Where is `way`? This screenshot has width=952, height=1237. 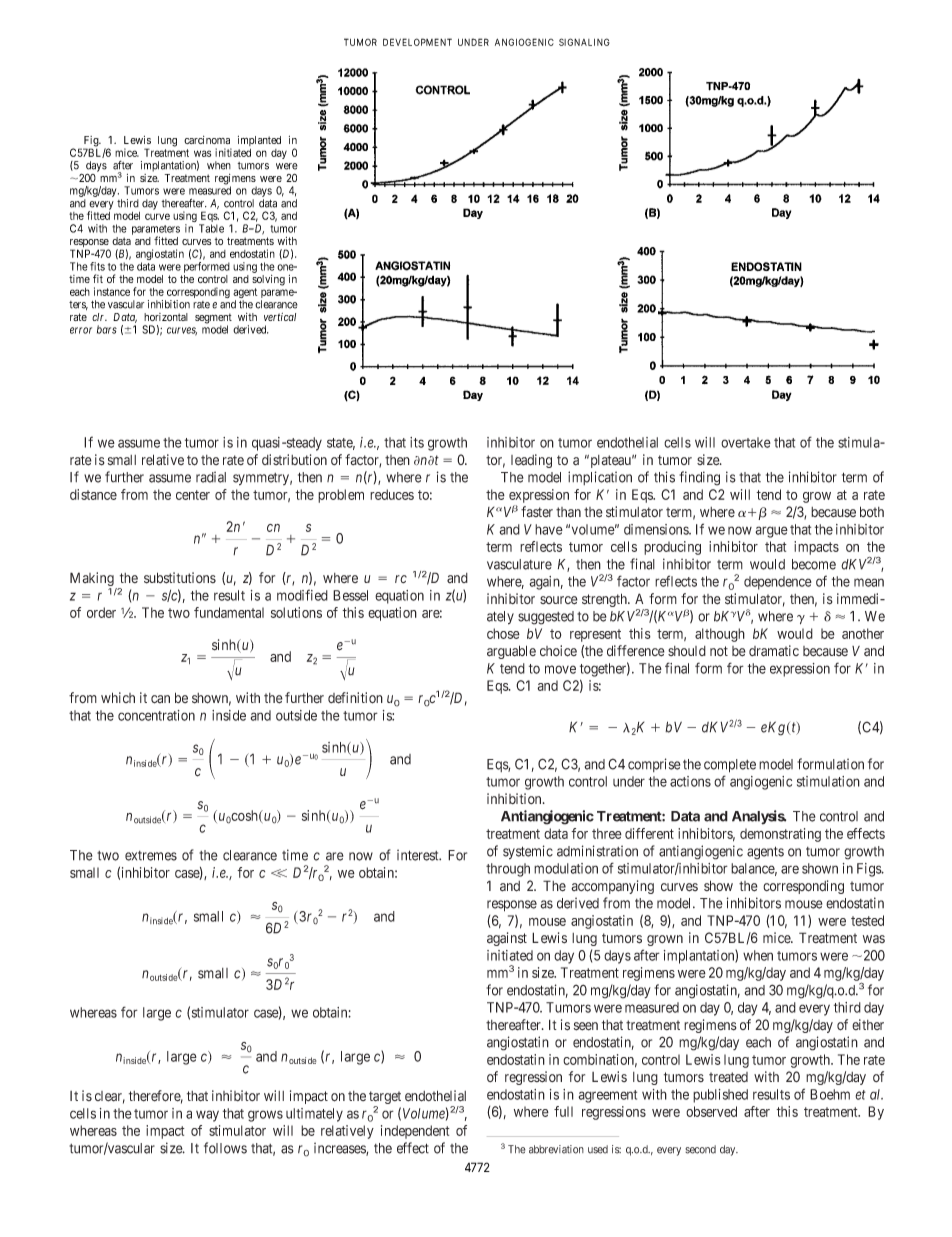
way is located at coordinates (207, 1116).
